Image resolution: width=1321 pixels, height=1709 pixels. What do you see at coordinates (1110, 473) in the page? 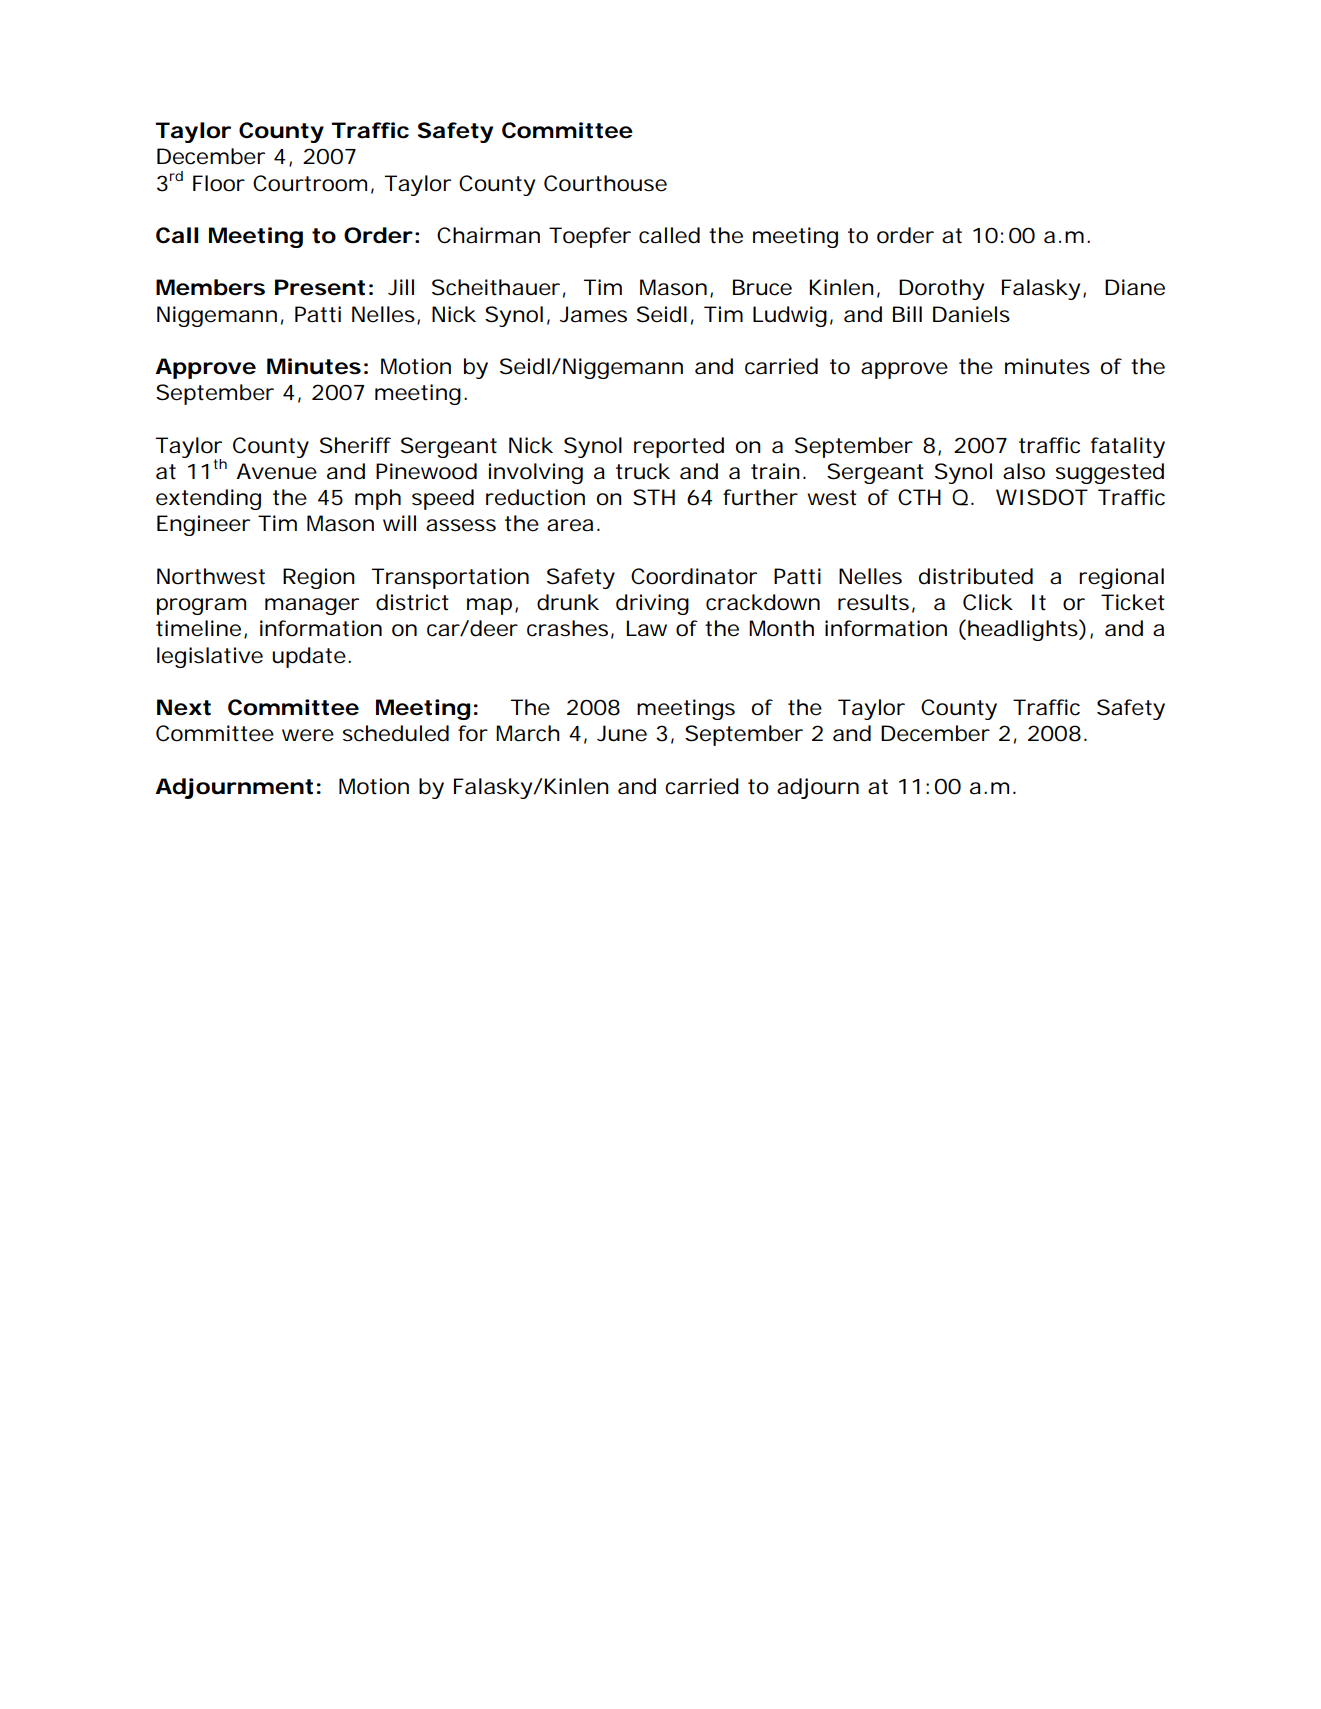
I see `suggested` at bounding box center [1110, 473].
